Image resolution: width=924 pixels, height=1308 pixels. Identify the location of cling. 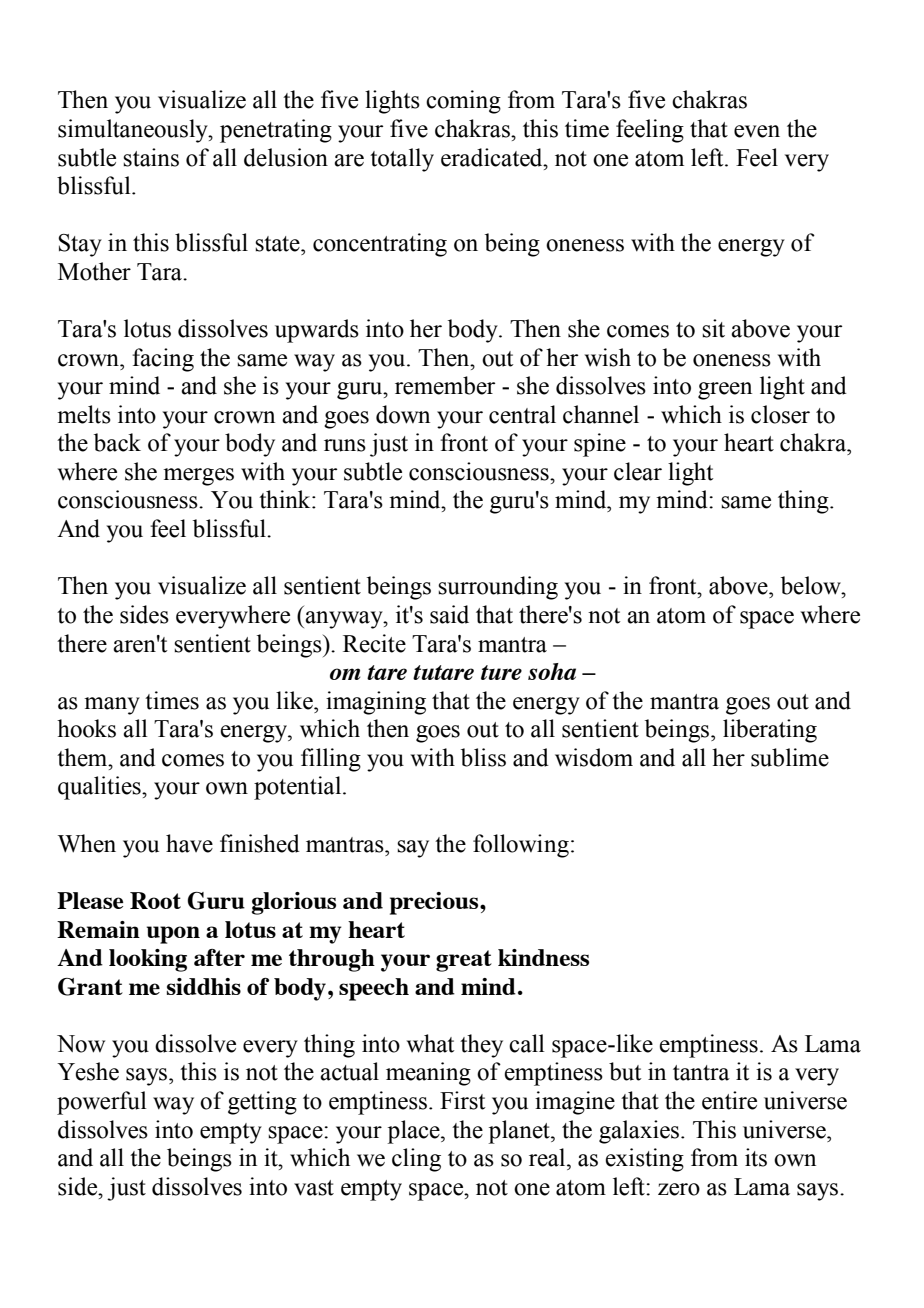
(416, 1160).
